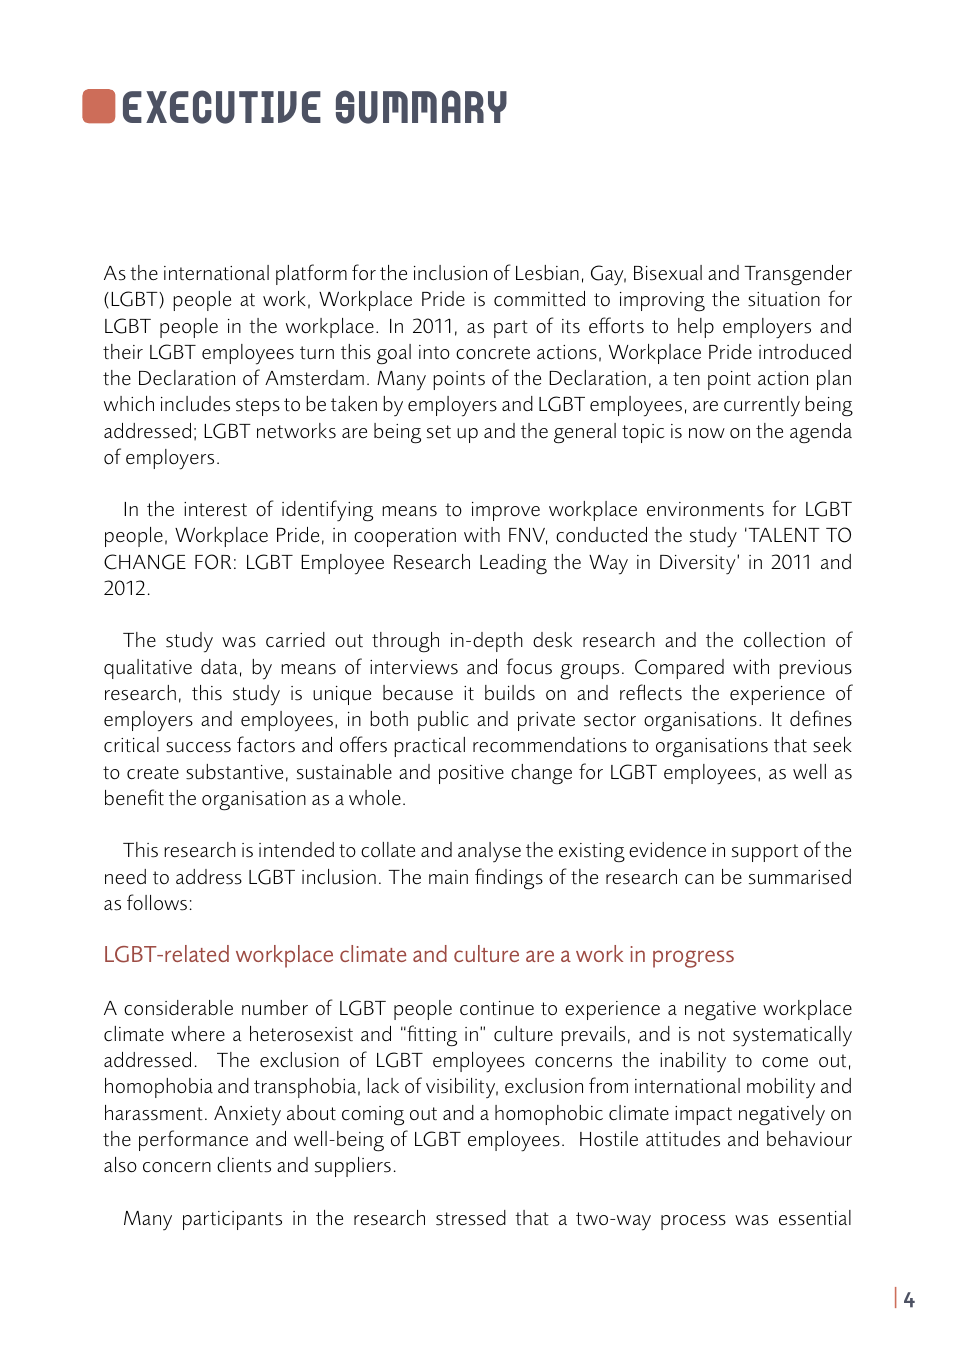  I want to click on EXECUTIVE, so click(222, 107).
